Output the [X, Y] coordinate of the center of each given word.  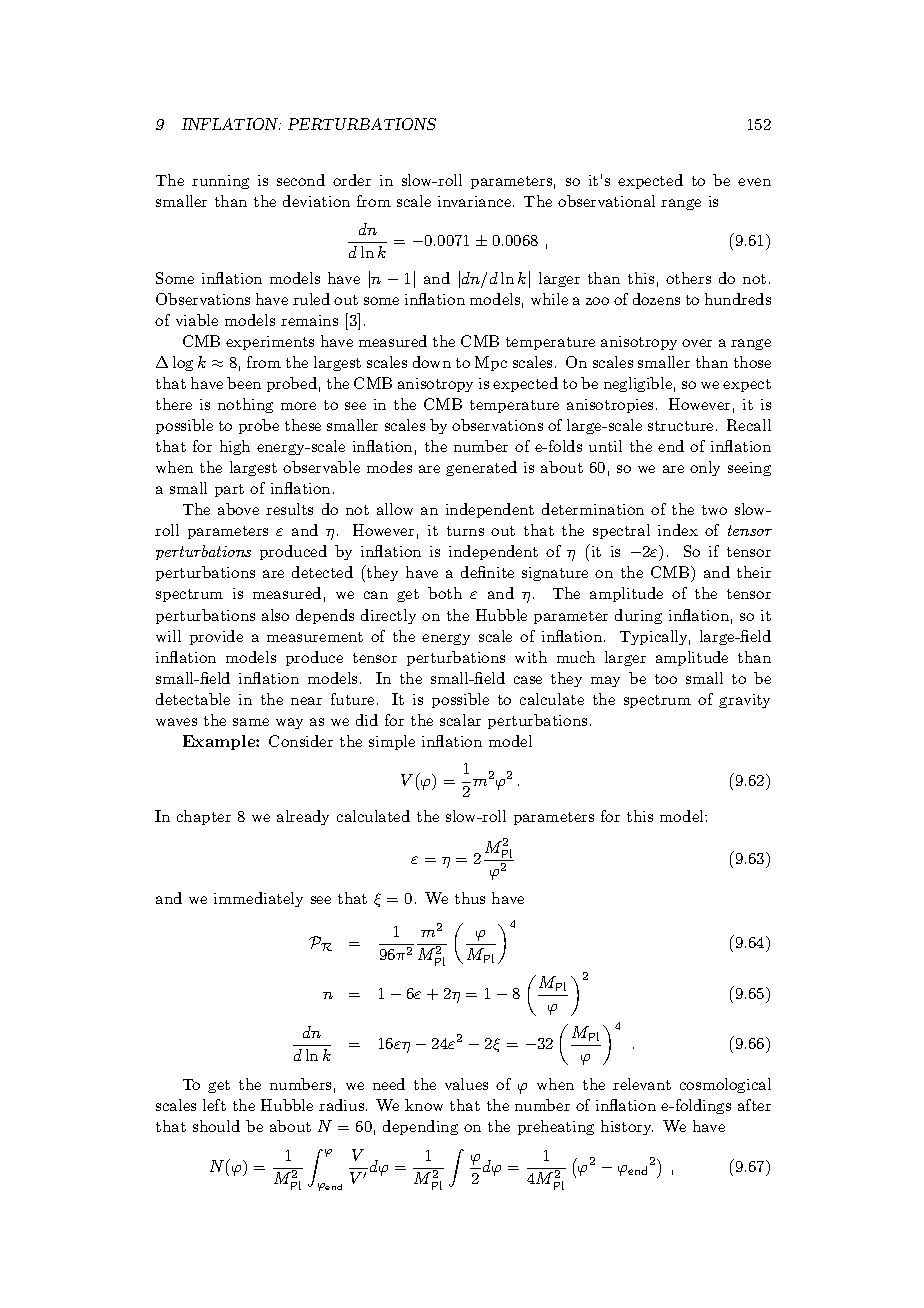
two [714, 510]
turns [465, 531]
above [238, 509]
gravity [744, 701]
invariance [474, 201]
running [220, 182]
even [754, 182]
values [466, 1084]
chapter [204, 817]
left [214, 1105]
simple [392, 742]
